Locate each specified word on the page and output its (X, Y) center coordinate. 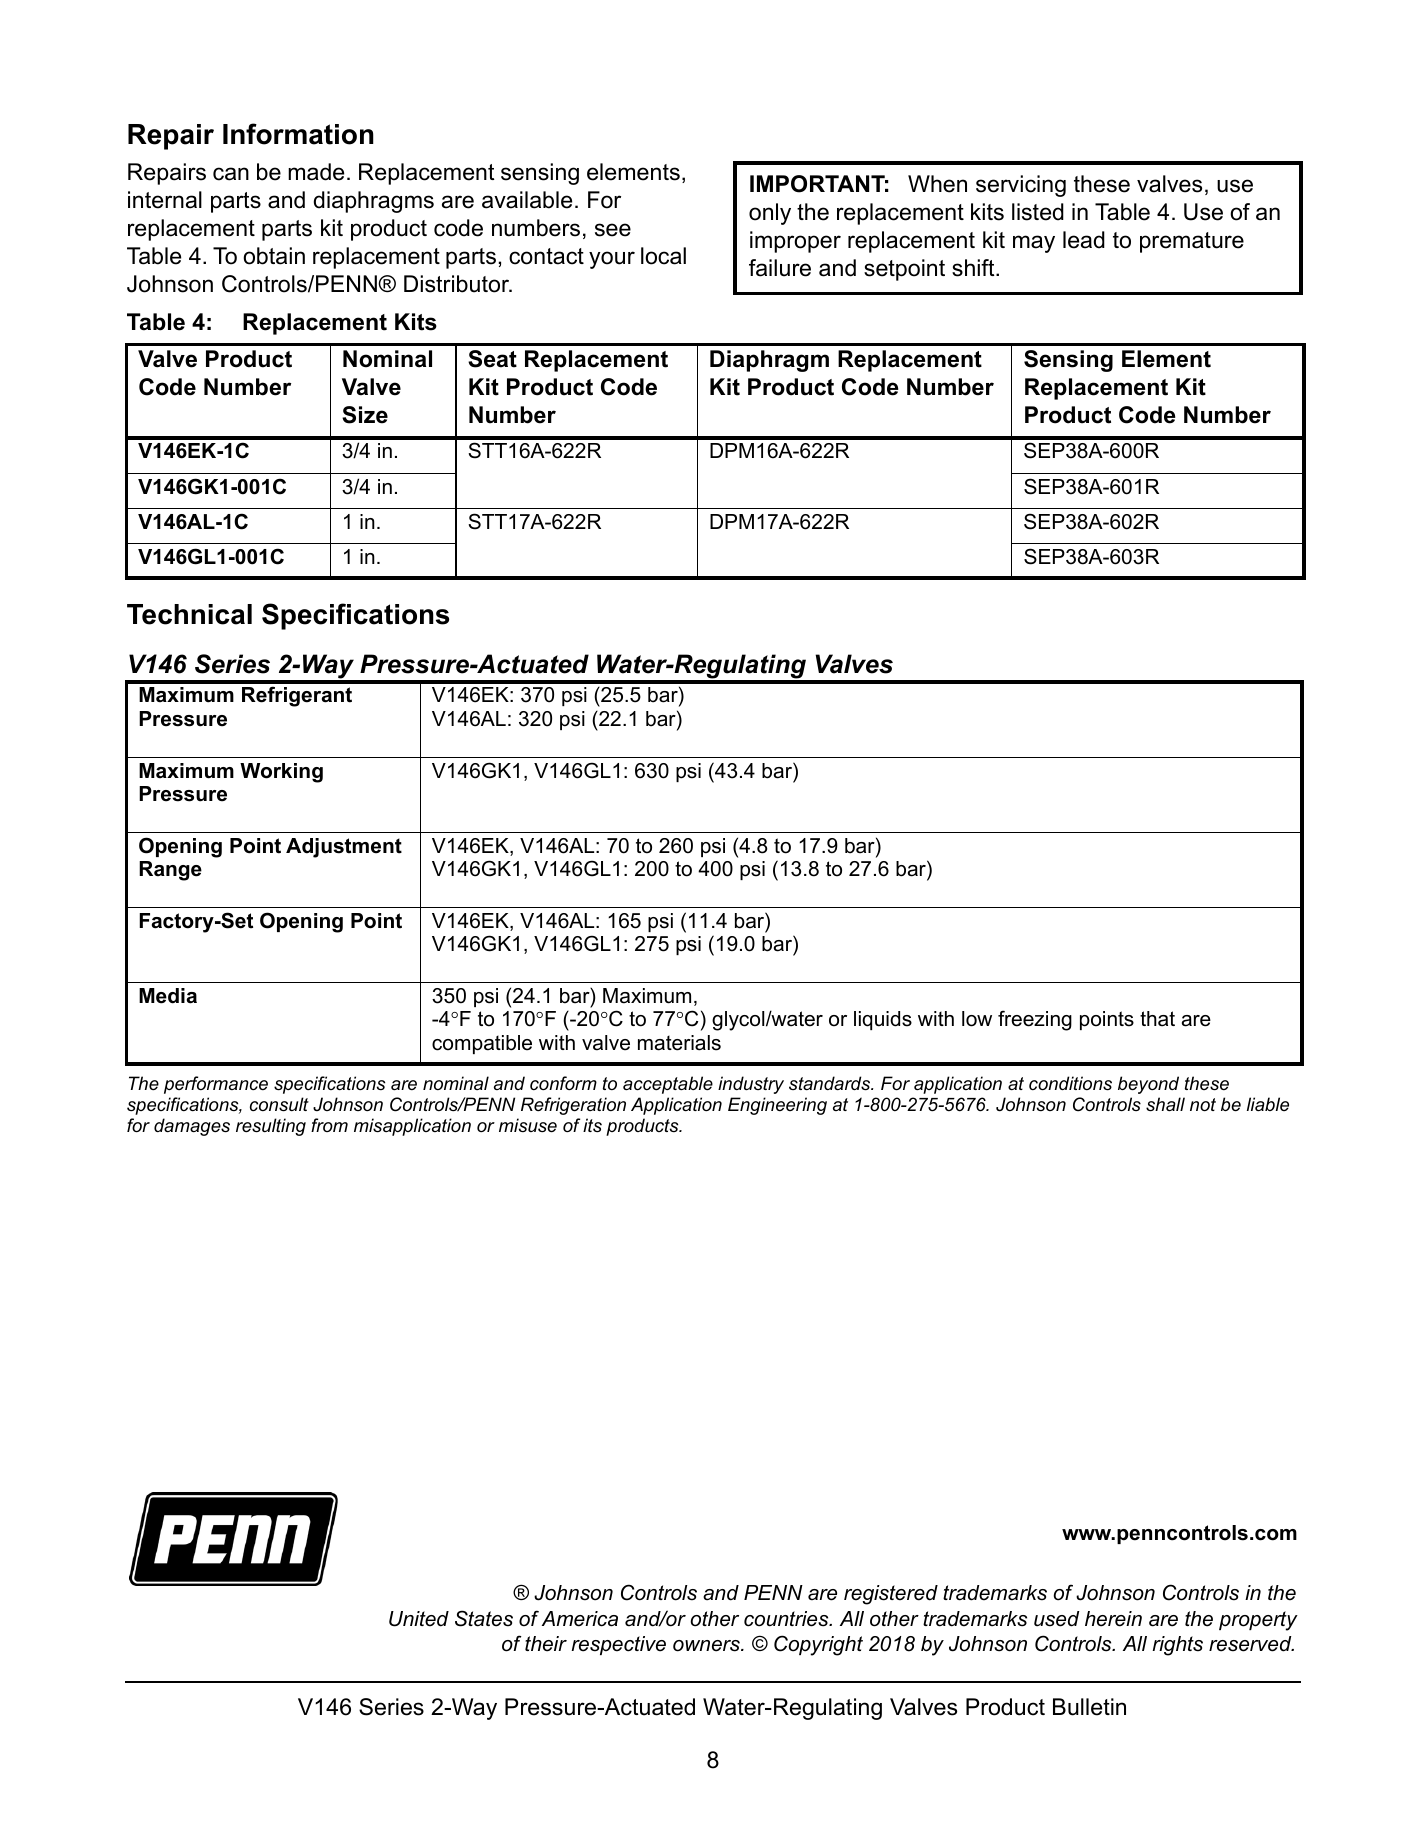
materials (679, 1043)
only (770, 214)
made (316, 172)
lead (1084, 240)
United (419, 1619)
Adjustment (344, 848)
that (1157, 1019)
